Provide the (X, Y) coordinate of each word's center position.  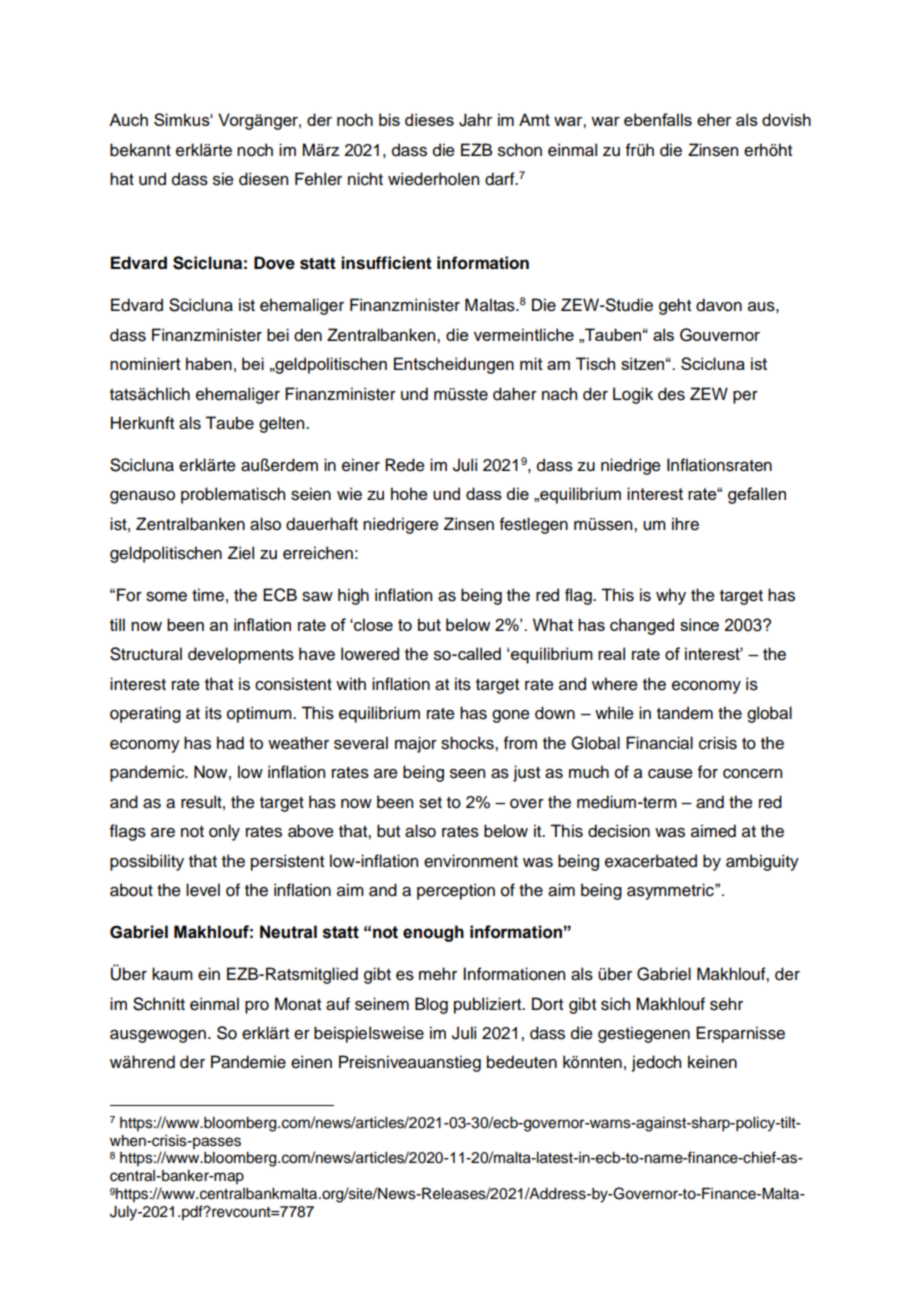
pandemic (148, 773)
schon (520, 150)
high (353, 596)
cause (670, 774)
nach (559, 394)
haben (209, 363)
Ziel (241, 553)
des (671, 394)
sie (223, 179)
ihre (685, 524)
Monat (298, 1004)
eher (714, 119)
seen (467, 774)
